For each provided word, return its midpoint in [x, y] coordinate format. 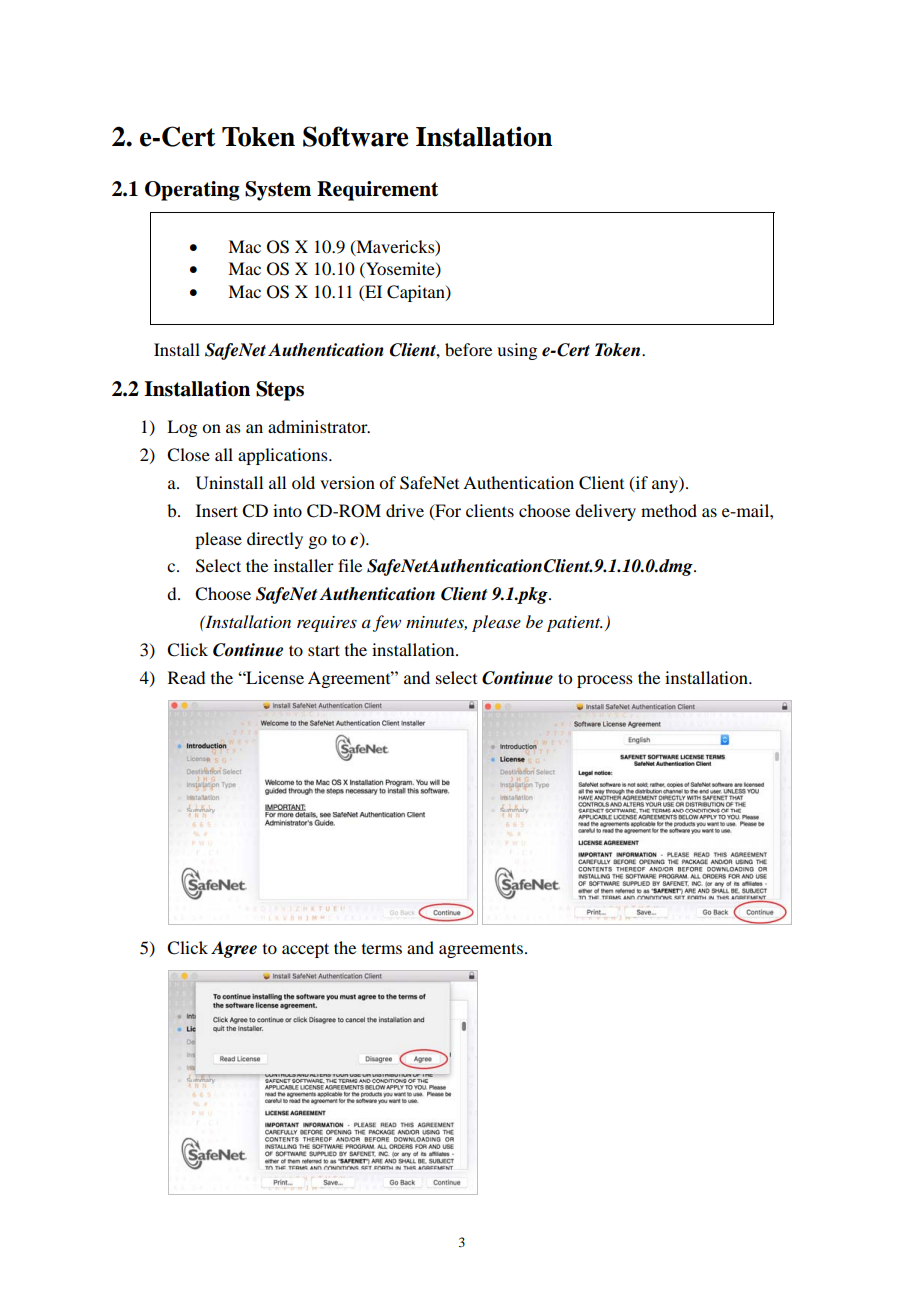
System [278, 191]
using [517, 351]
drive [405, 510]
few [387, 623]
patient [575, 624]
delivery [605, 512]
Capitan [417, 293]
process [605, 681]
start [324, 650]
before [468, 349]
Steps [280, 391]
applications [284, 456]
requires [327, 624]
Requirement [377, 191]
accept [305, 950]
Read [186, 677]
